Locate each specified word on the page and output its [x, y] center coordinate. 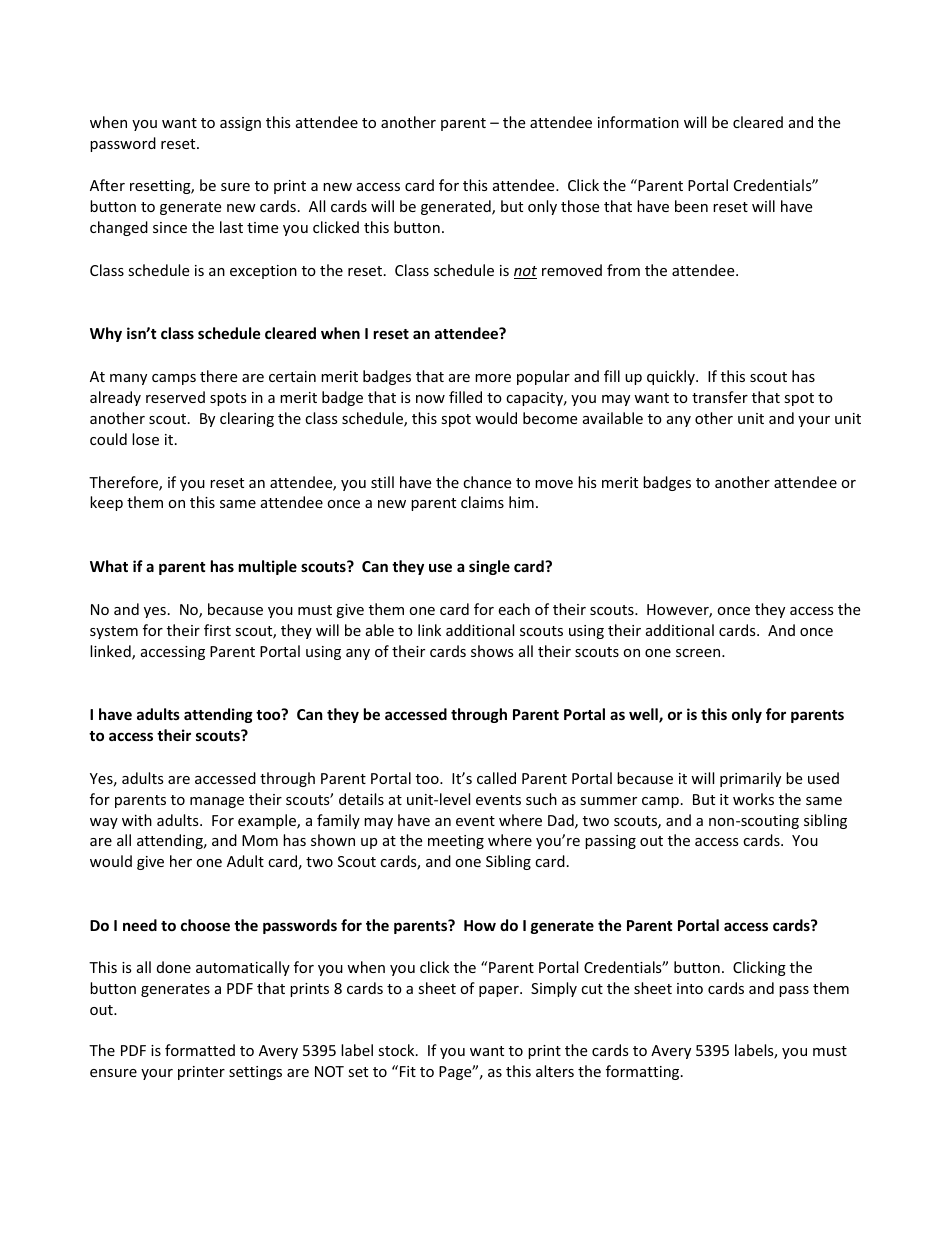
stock [397, 1050]
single [489, 567]
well [644, 715]
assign [240, 124]
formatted [200, 1050]
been [691, 206]
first [217, 630]
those [580, 206]
